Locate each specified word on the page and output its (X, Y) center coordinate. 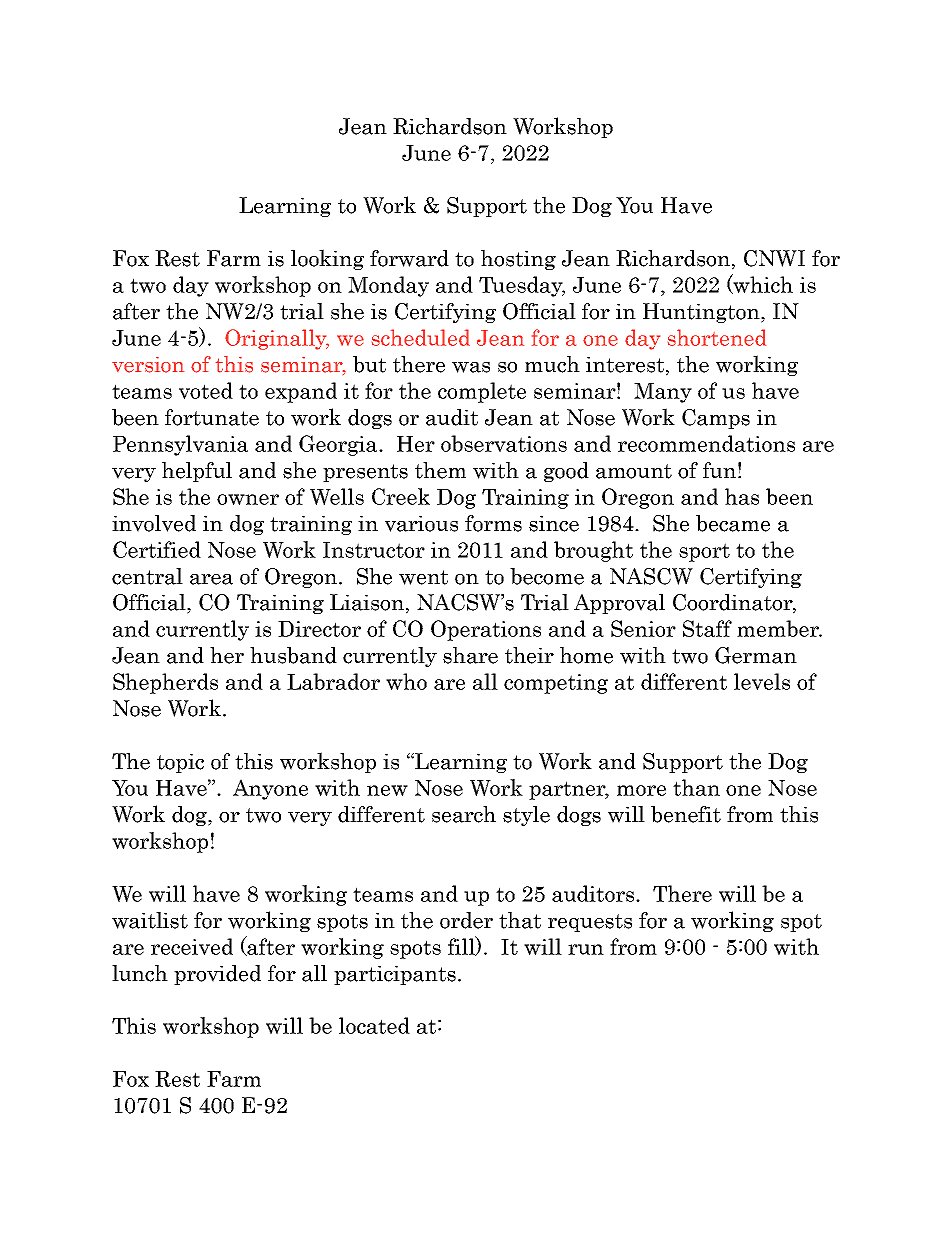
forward (409, 258)
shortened (717, 337)
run (586, 949)
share (470, 655)
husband (293, 655)
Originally (277, 339)
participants (395, 975)
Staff (707, 628)
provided (217, 975)
